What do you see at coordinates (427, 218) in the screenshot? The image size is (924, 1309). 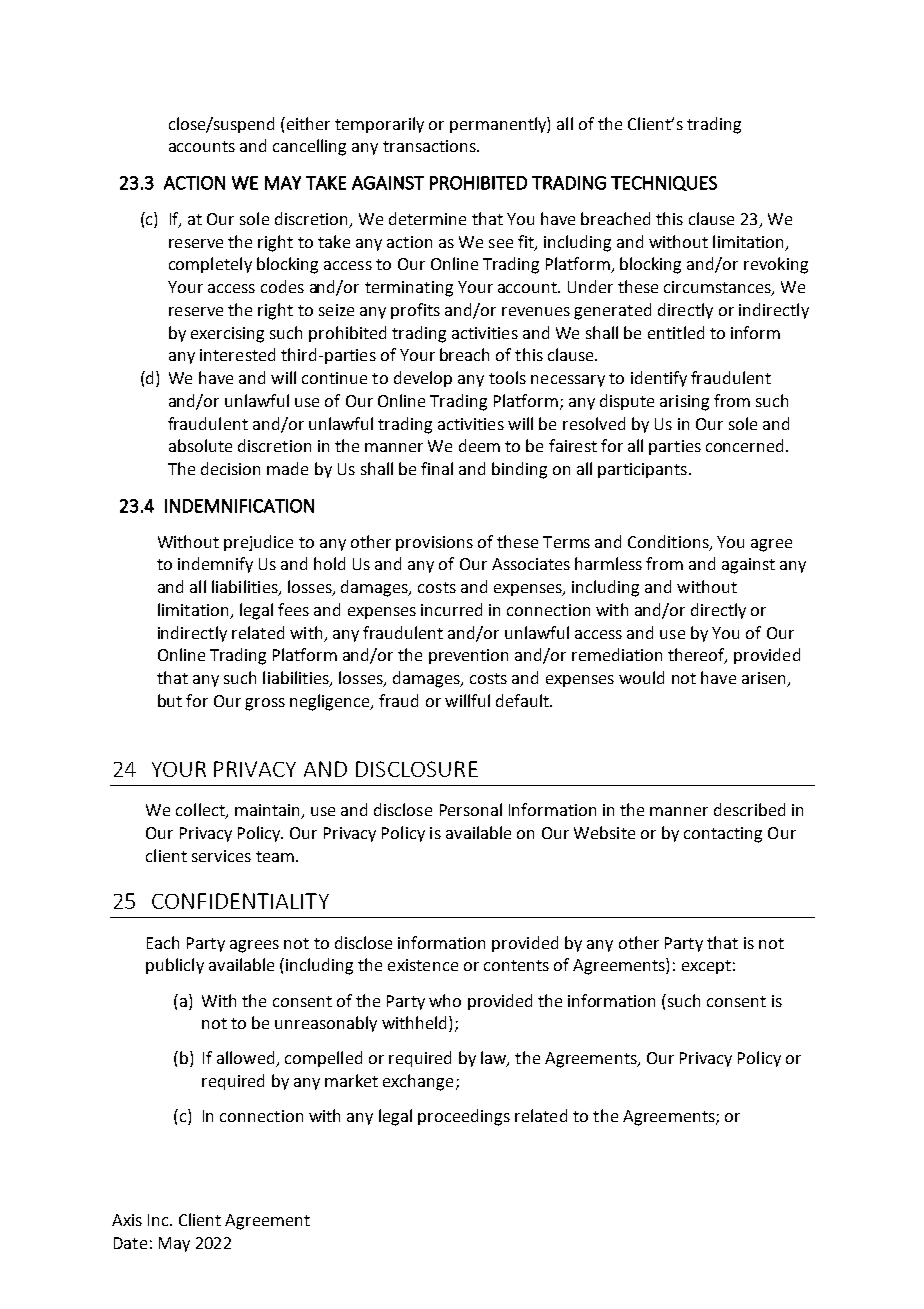 I see `determine` at bounding box center [427, 218].
